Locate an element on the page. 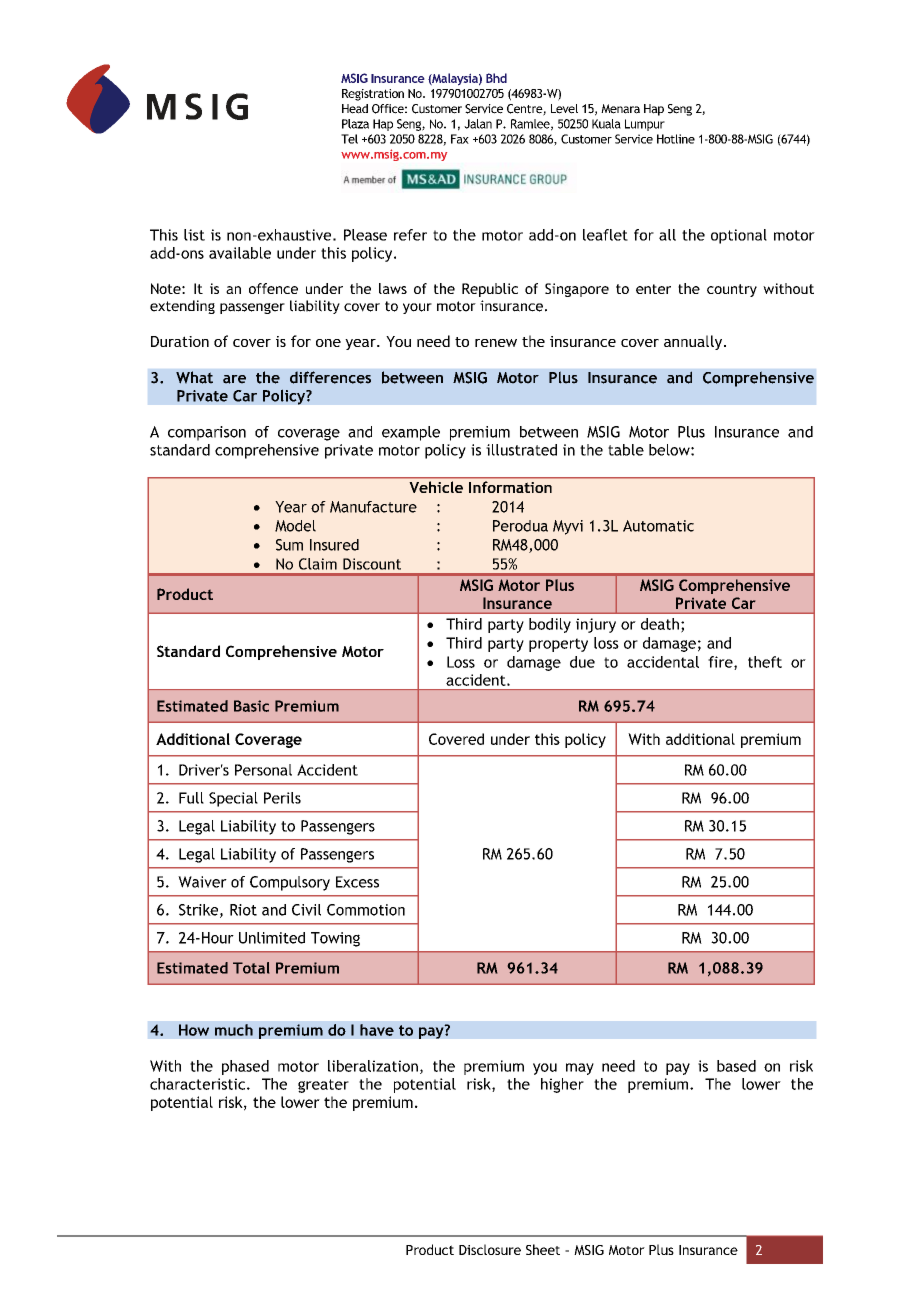 The width and height of the page is (924, 1308). bodily is located at coordinates (550, 625).
